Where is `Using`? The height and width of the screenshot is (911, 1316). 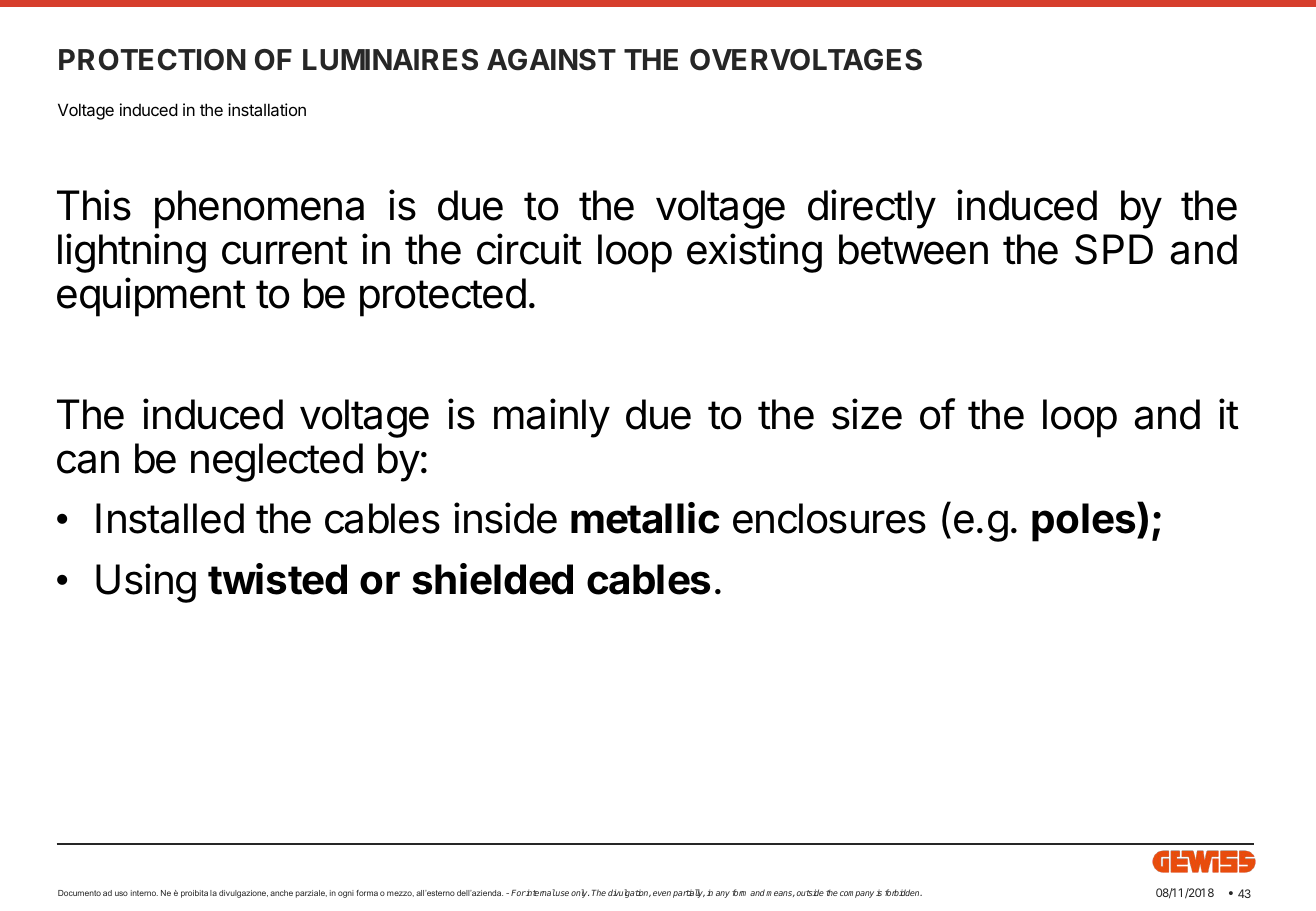 Using is located at coordinates (146, 583).
